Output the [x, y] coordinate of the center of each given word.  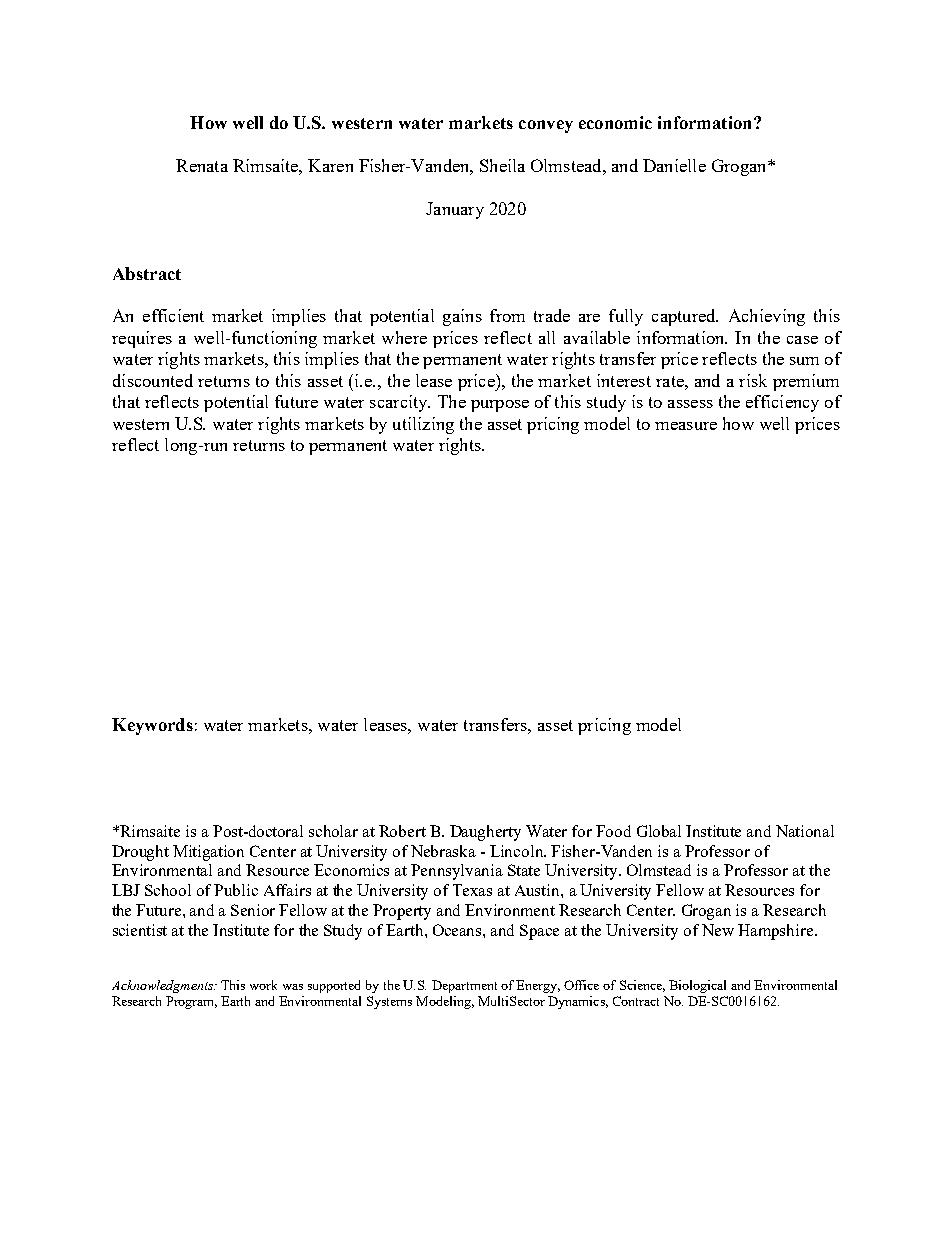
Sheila [502, 165]
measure [686, 426]
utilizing [423, 425]
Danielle [674, 165]
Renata [202, 165]
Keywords [152, 726]
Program [191, 1002]
